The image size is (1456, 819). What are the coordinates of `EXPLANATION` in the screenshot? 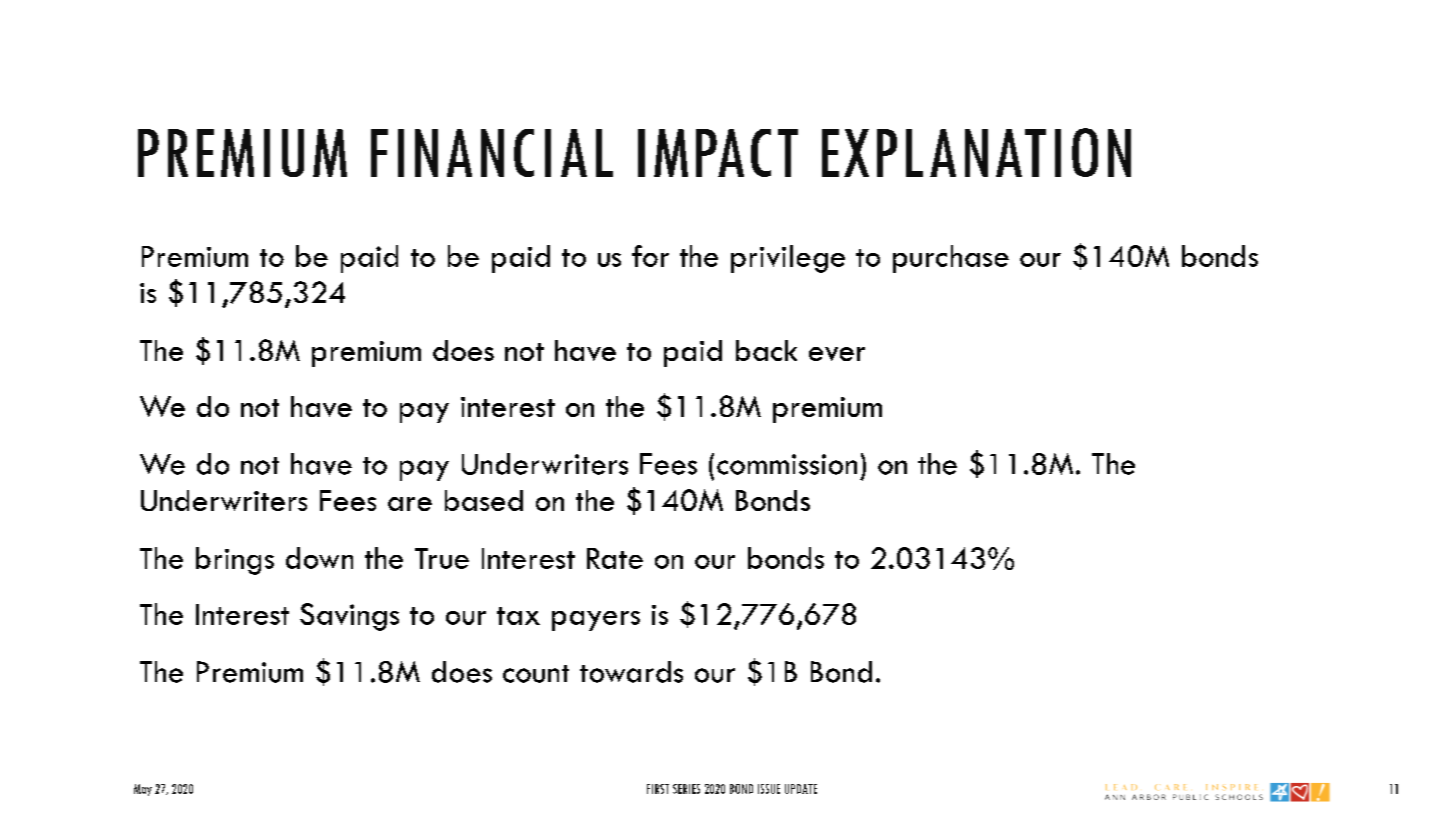 It's located at (976, 152).
